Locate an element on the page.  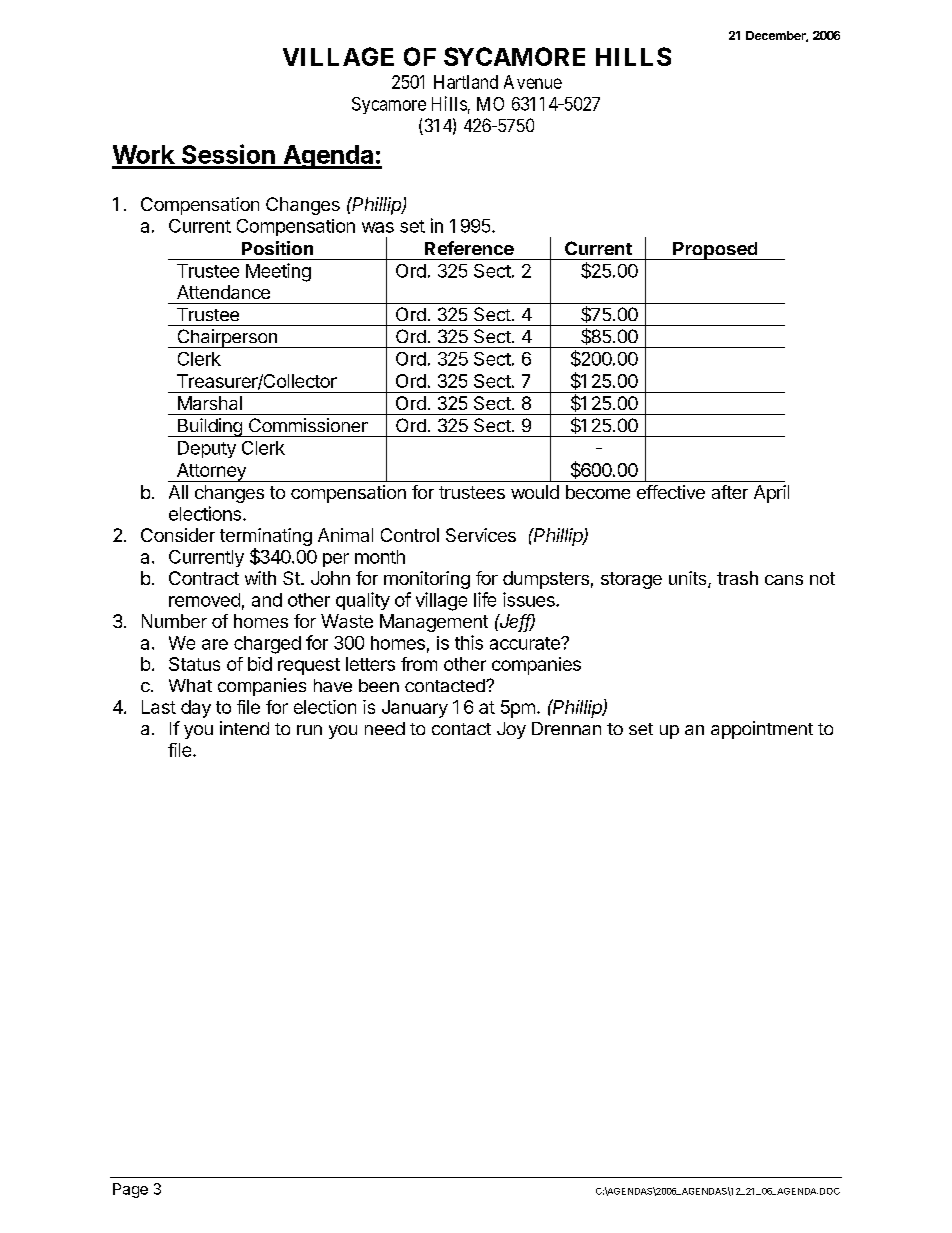
are is located at coordinates (215, 644).
